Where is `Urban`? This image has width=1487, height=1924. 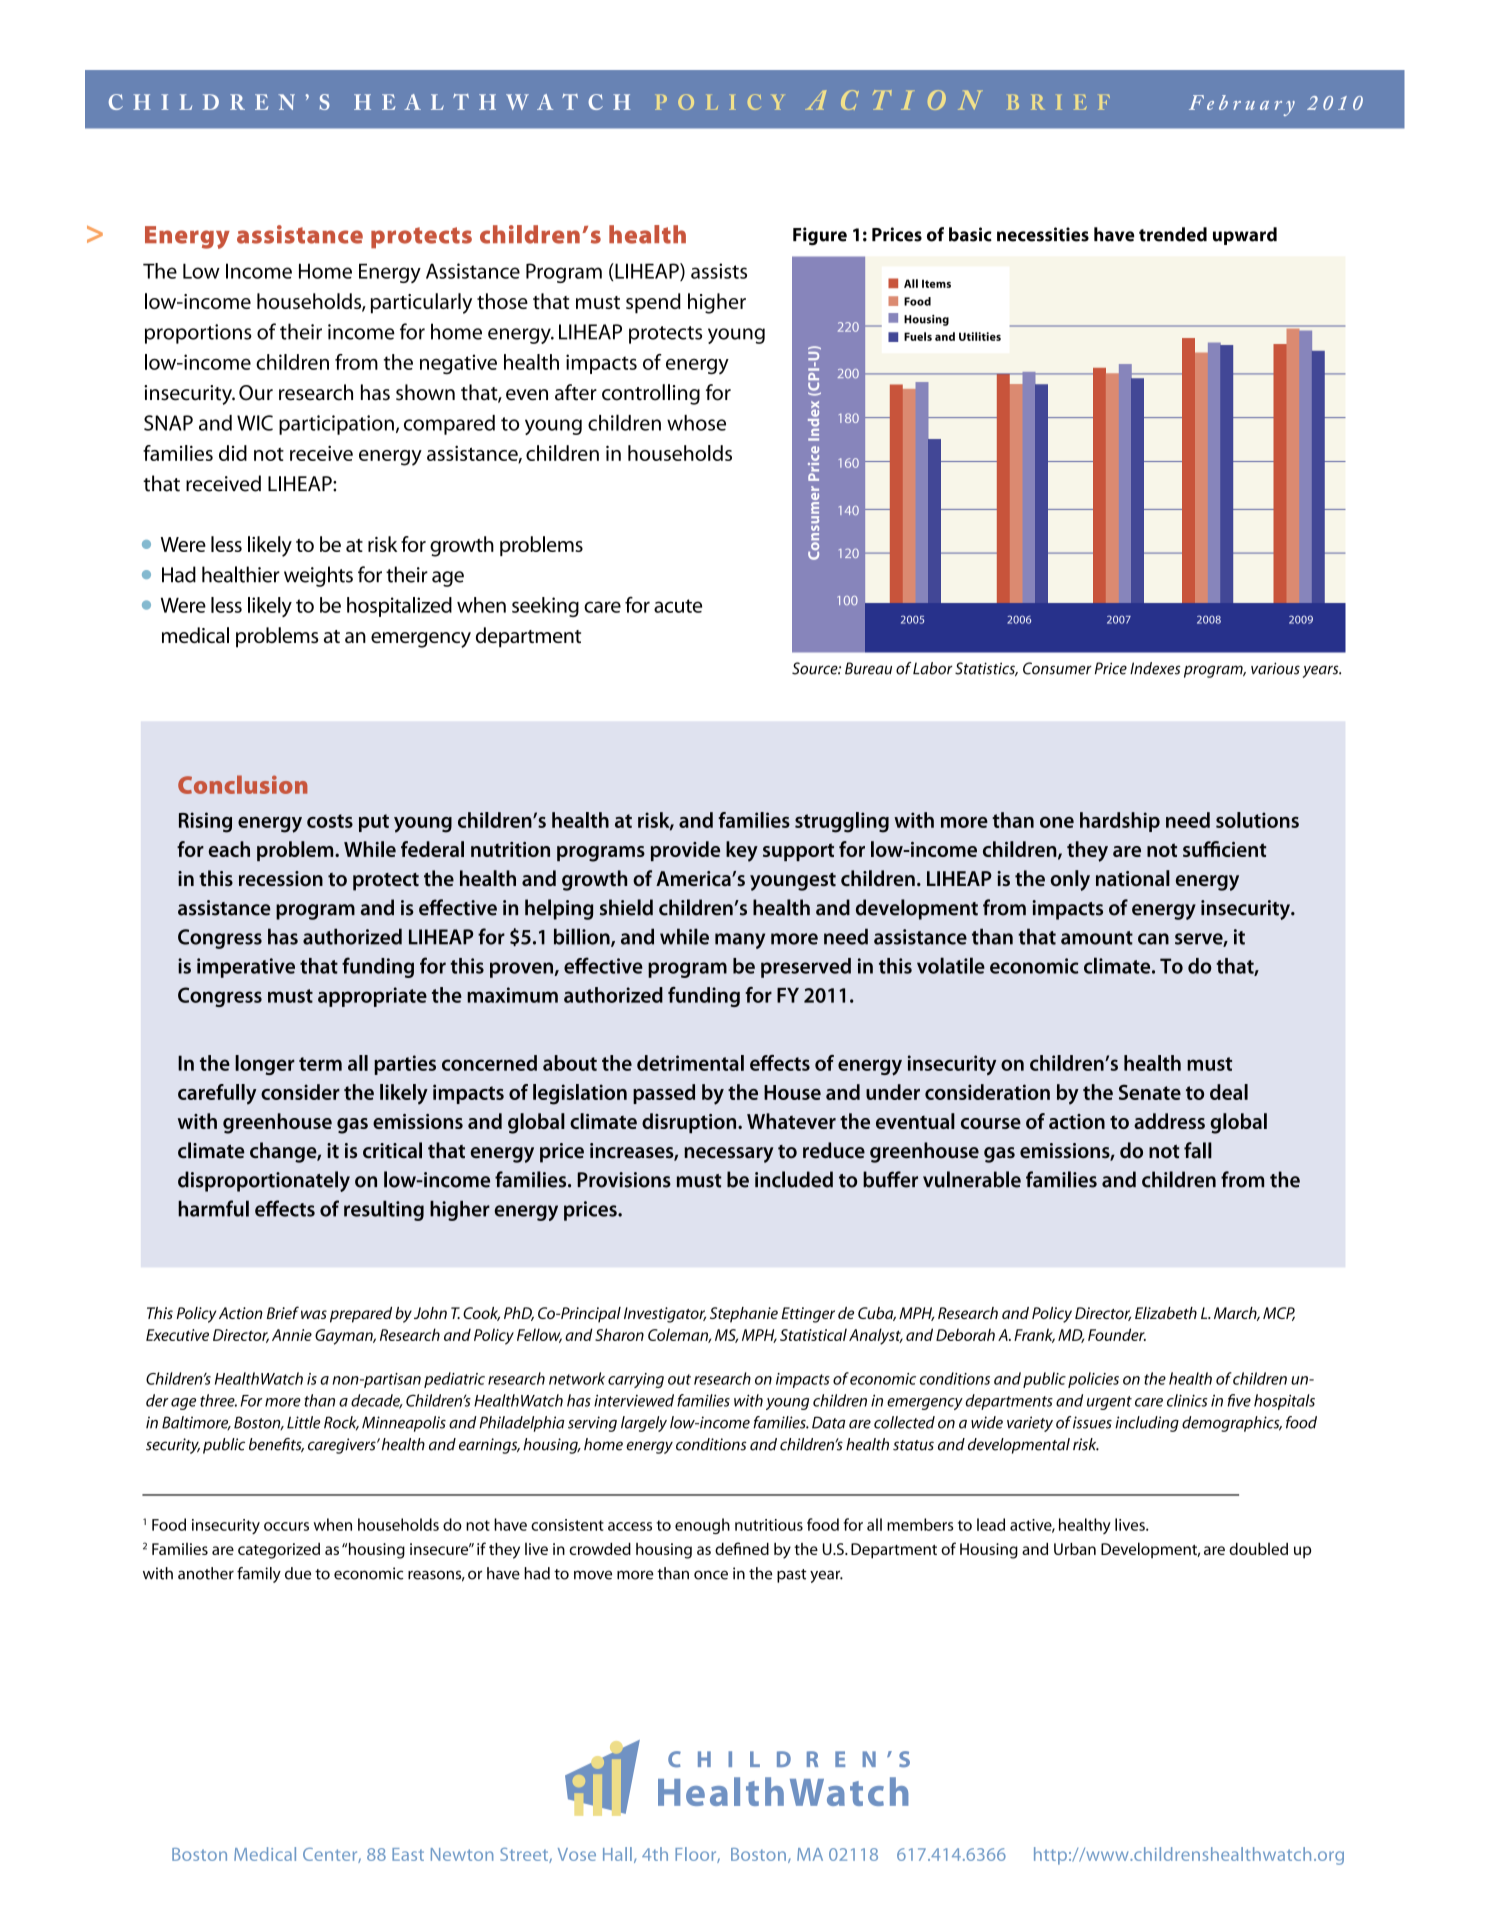 Urban is located at coordinates (1075, 1549).
